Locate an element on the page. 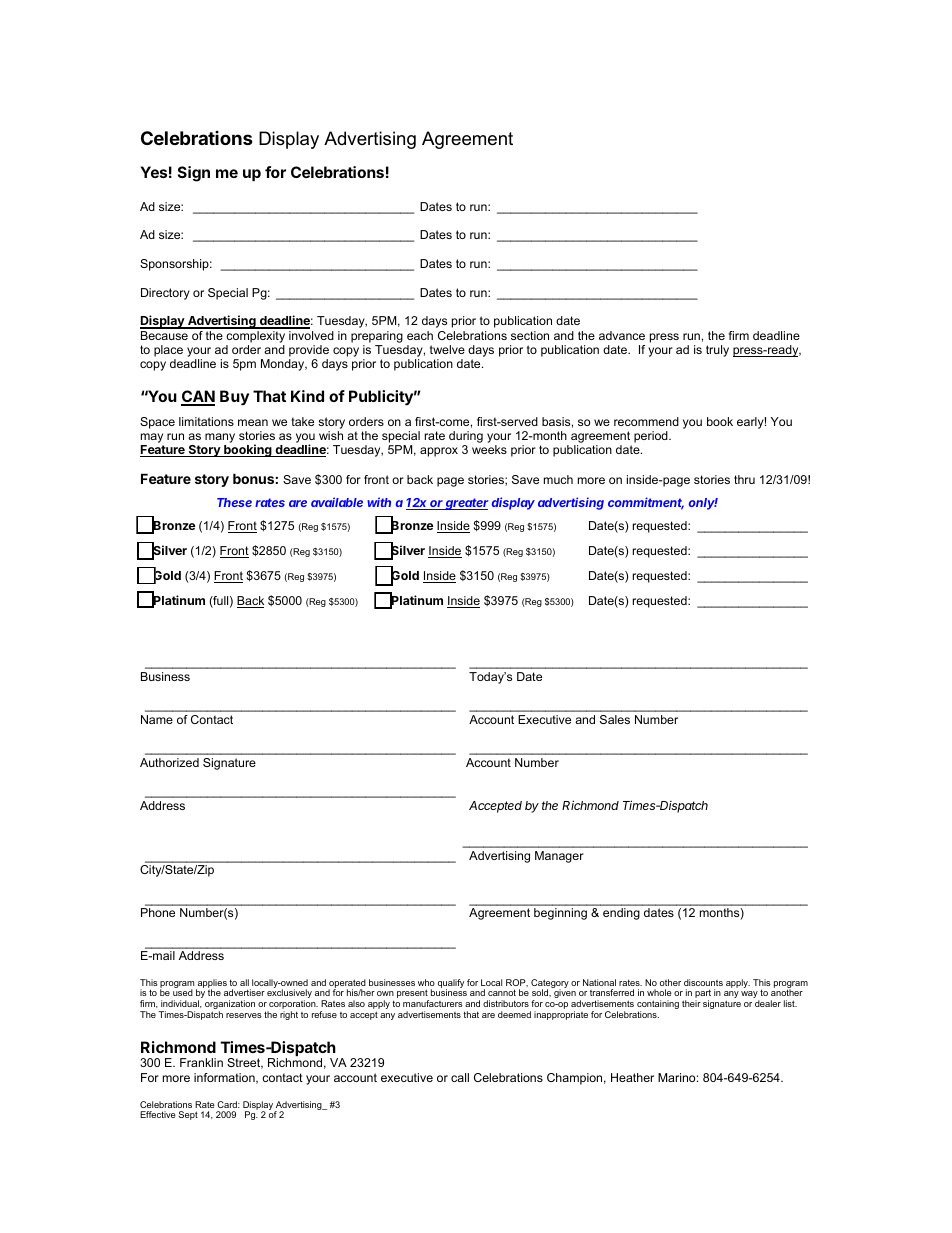 This document has height=1233, width=952. deemed is located at coordinates (514, 1014).
